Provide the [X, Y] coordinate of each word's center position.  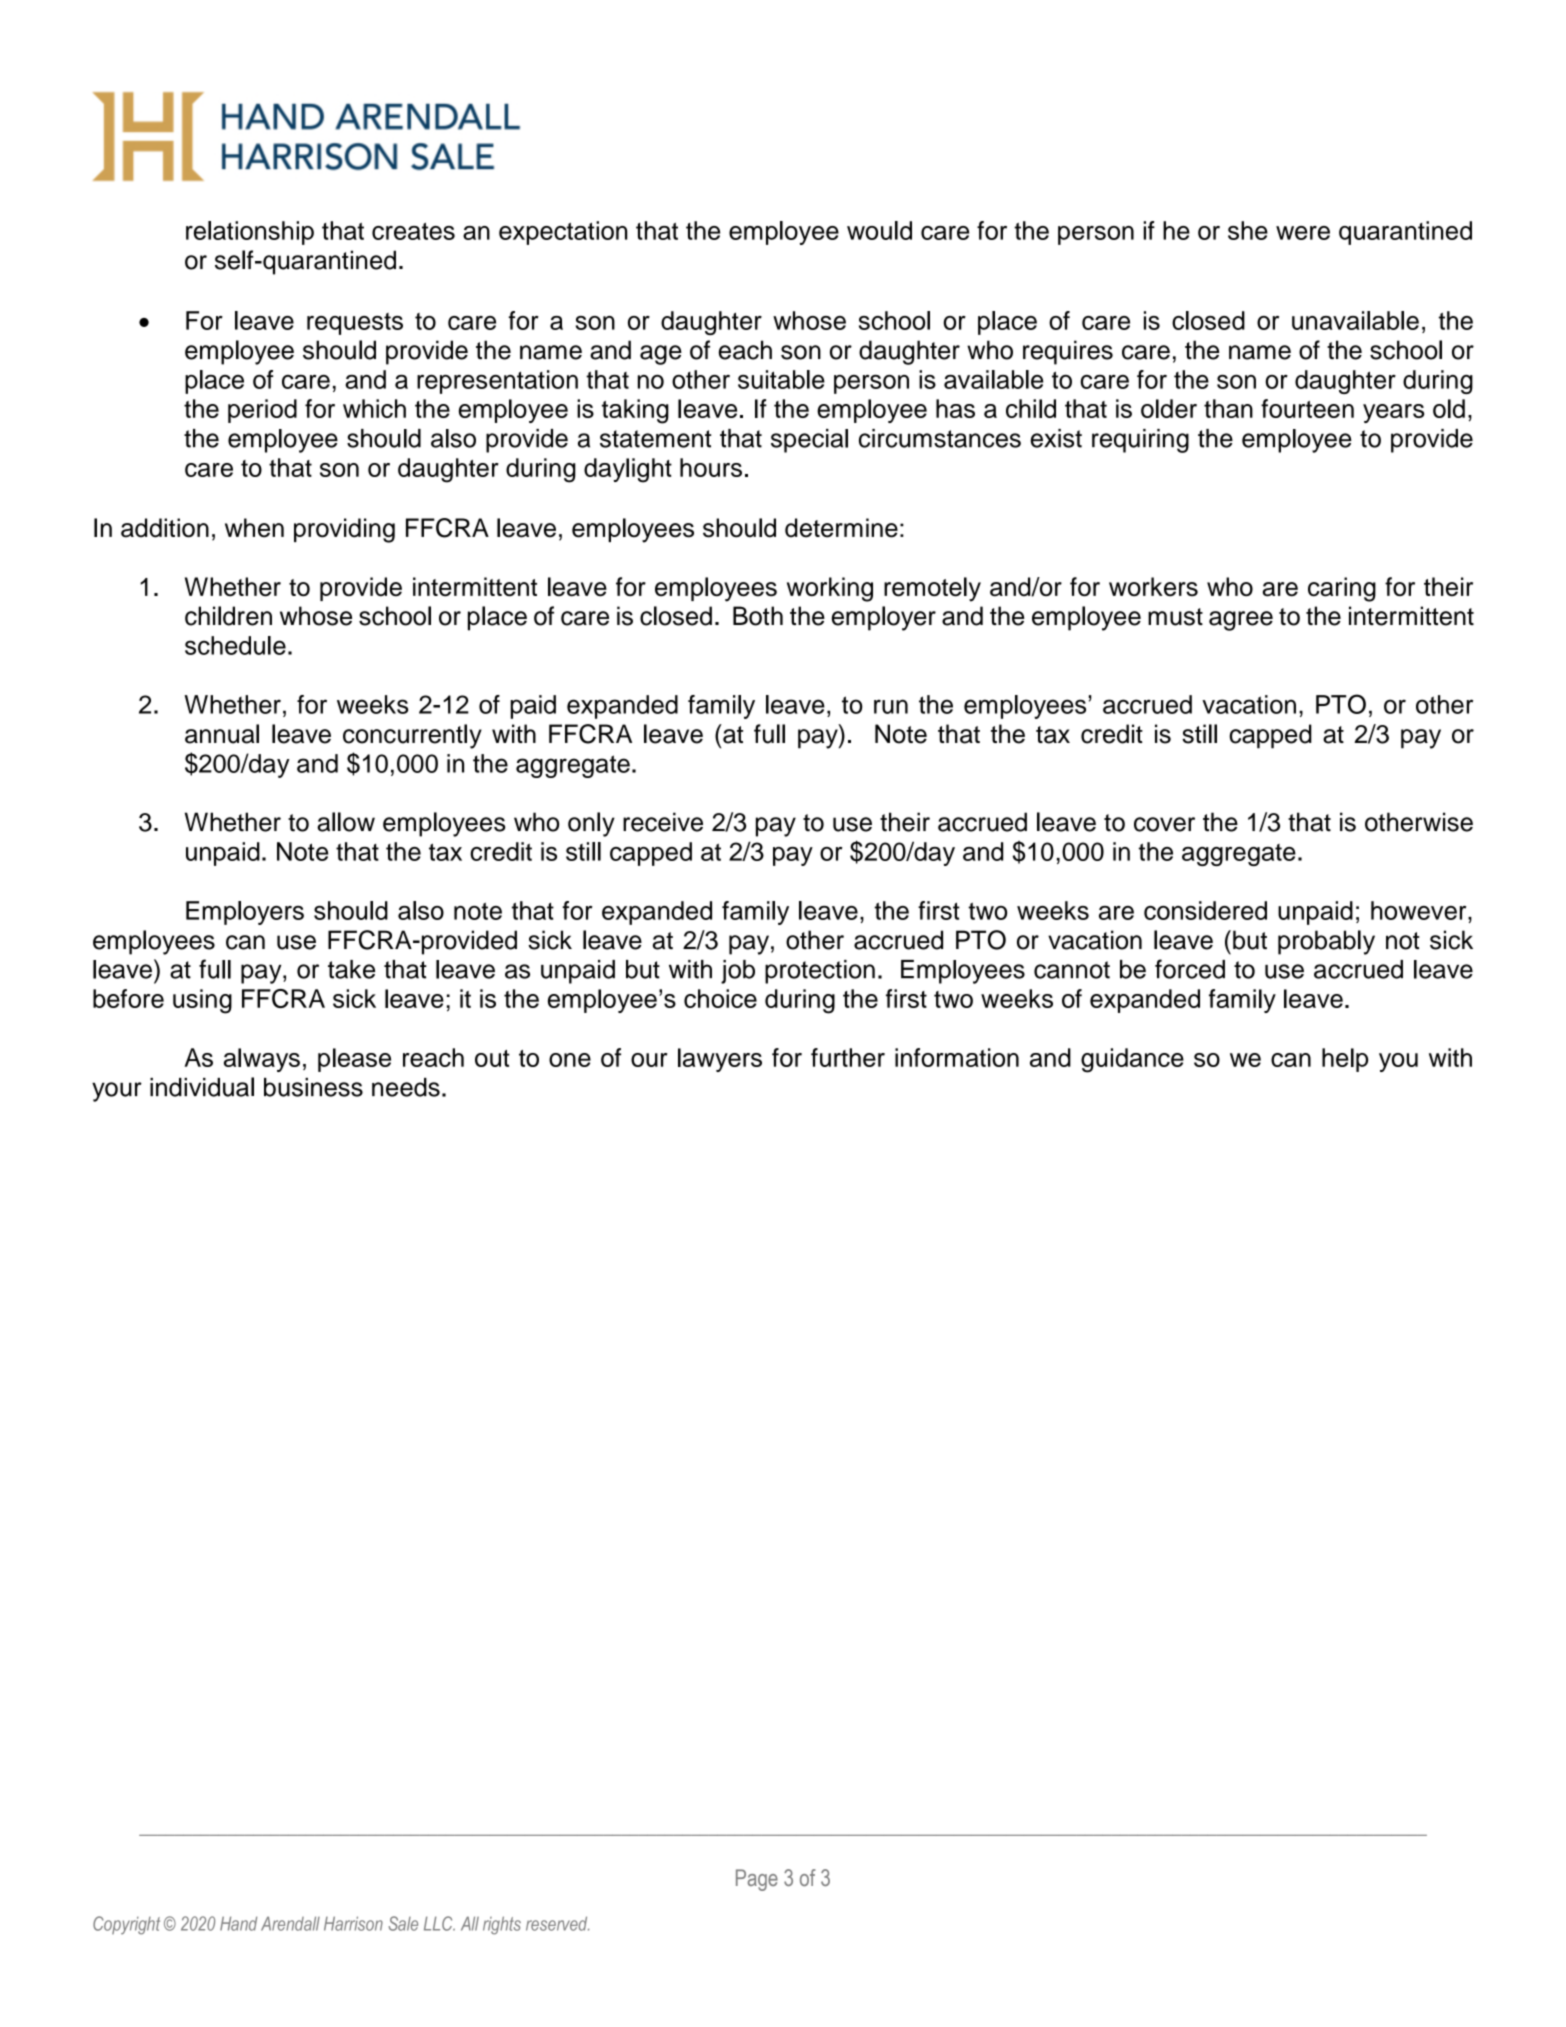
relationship [250, 233]
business [313, 1087]
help [1345, 1060]
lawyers [720, 1060]
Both [758, 616]
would [879, 230]
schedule [235, 645]
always [262, 1060]
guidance [1132, 1060]
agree [1241, 621]
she [1248, 230]
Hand [238, 1923]
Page [757, 1880]
